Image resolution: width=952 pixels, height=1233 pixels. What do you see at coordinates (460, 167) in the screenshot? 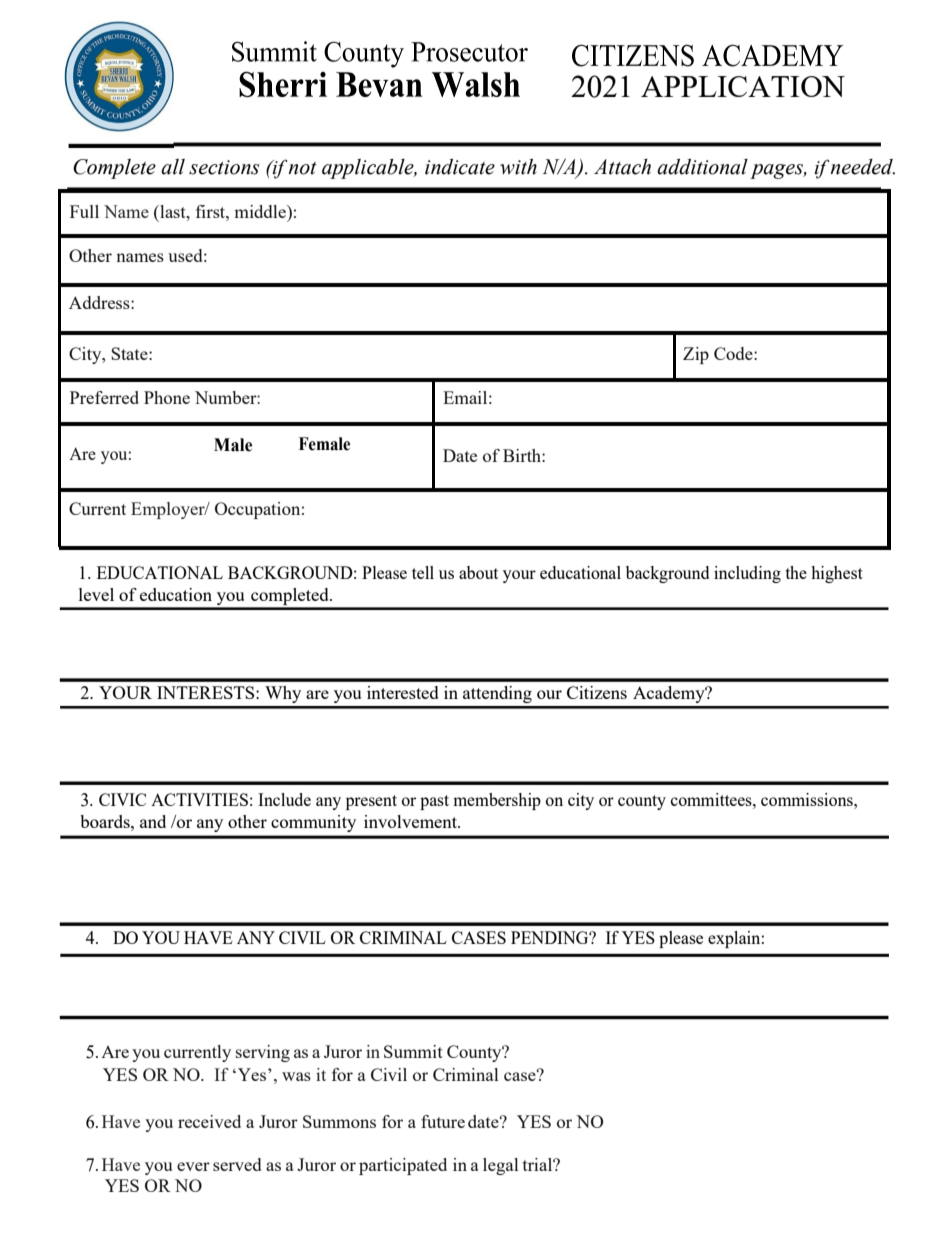
I see `indicate` at bounding box center [460, 167].
